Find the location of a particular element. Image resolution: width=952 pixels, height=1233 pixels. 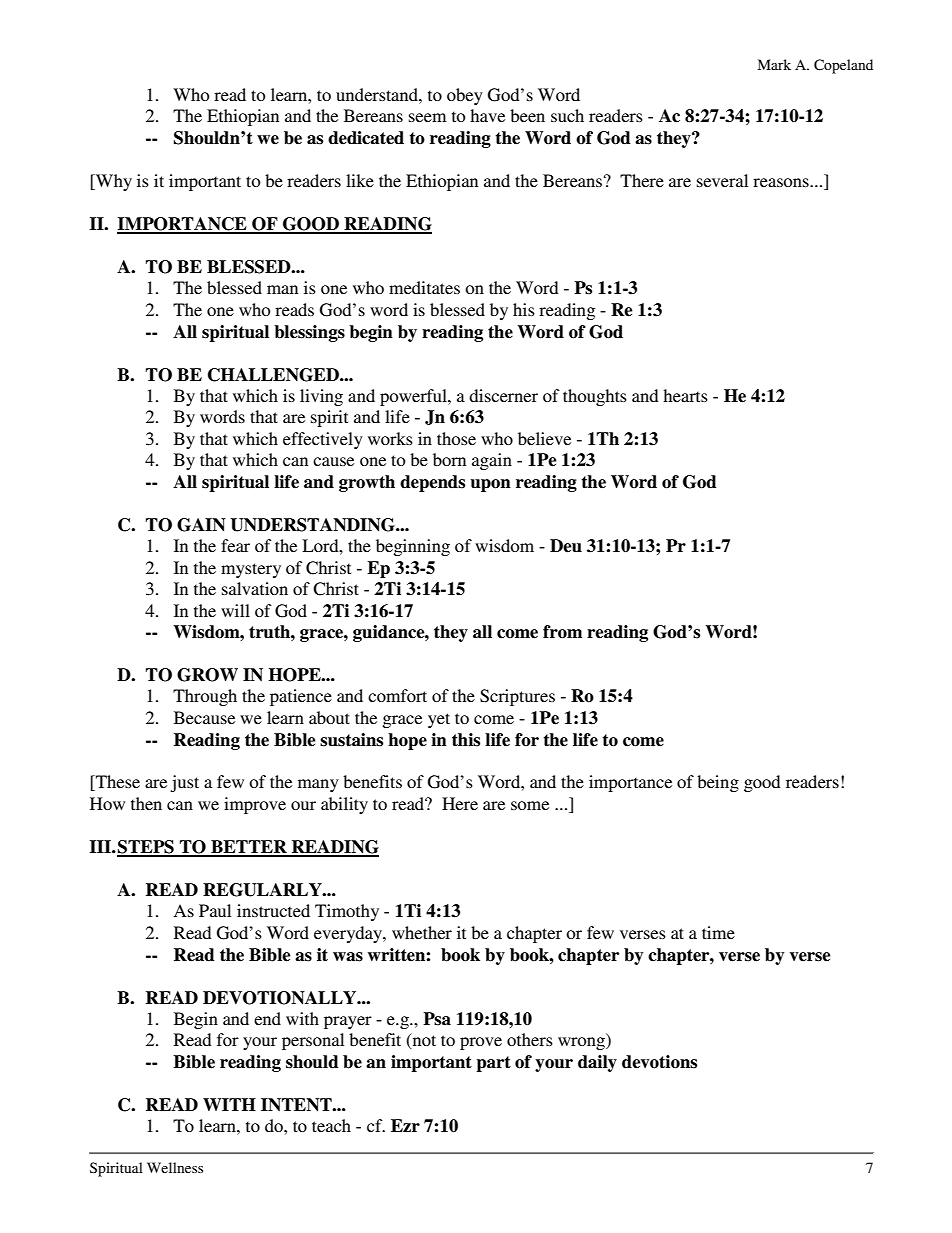

hearts is located at coordinates (685, 395).
